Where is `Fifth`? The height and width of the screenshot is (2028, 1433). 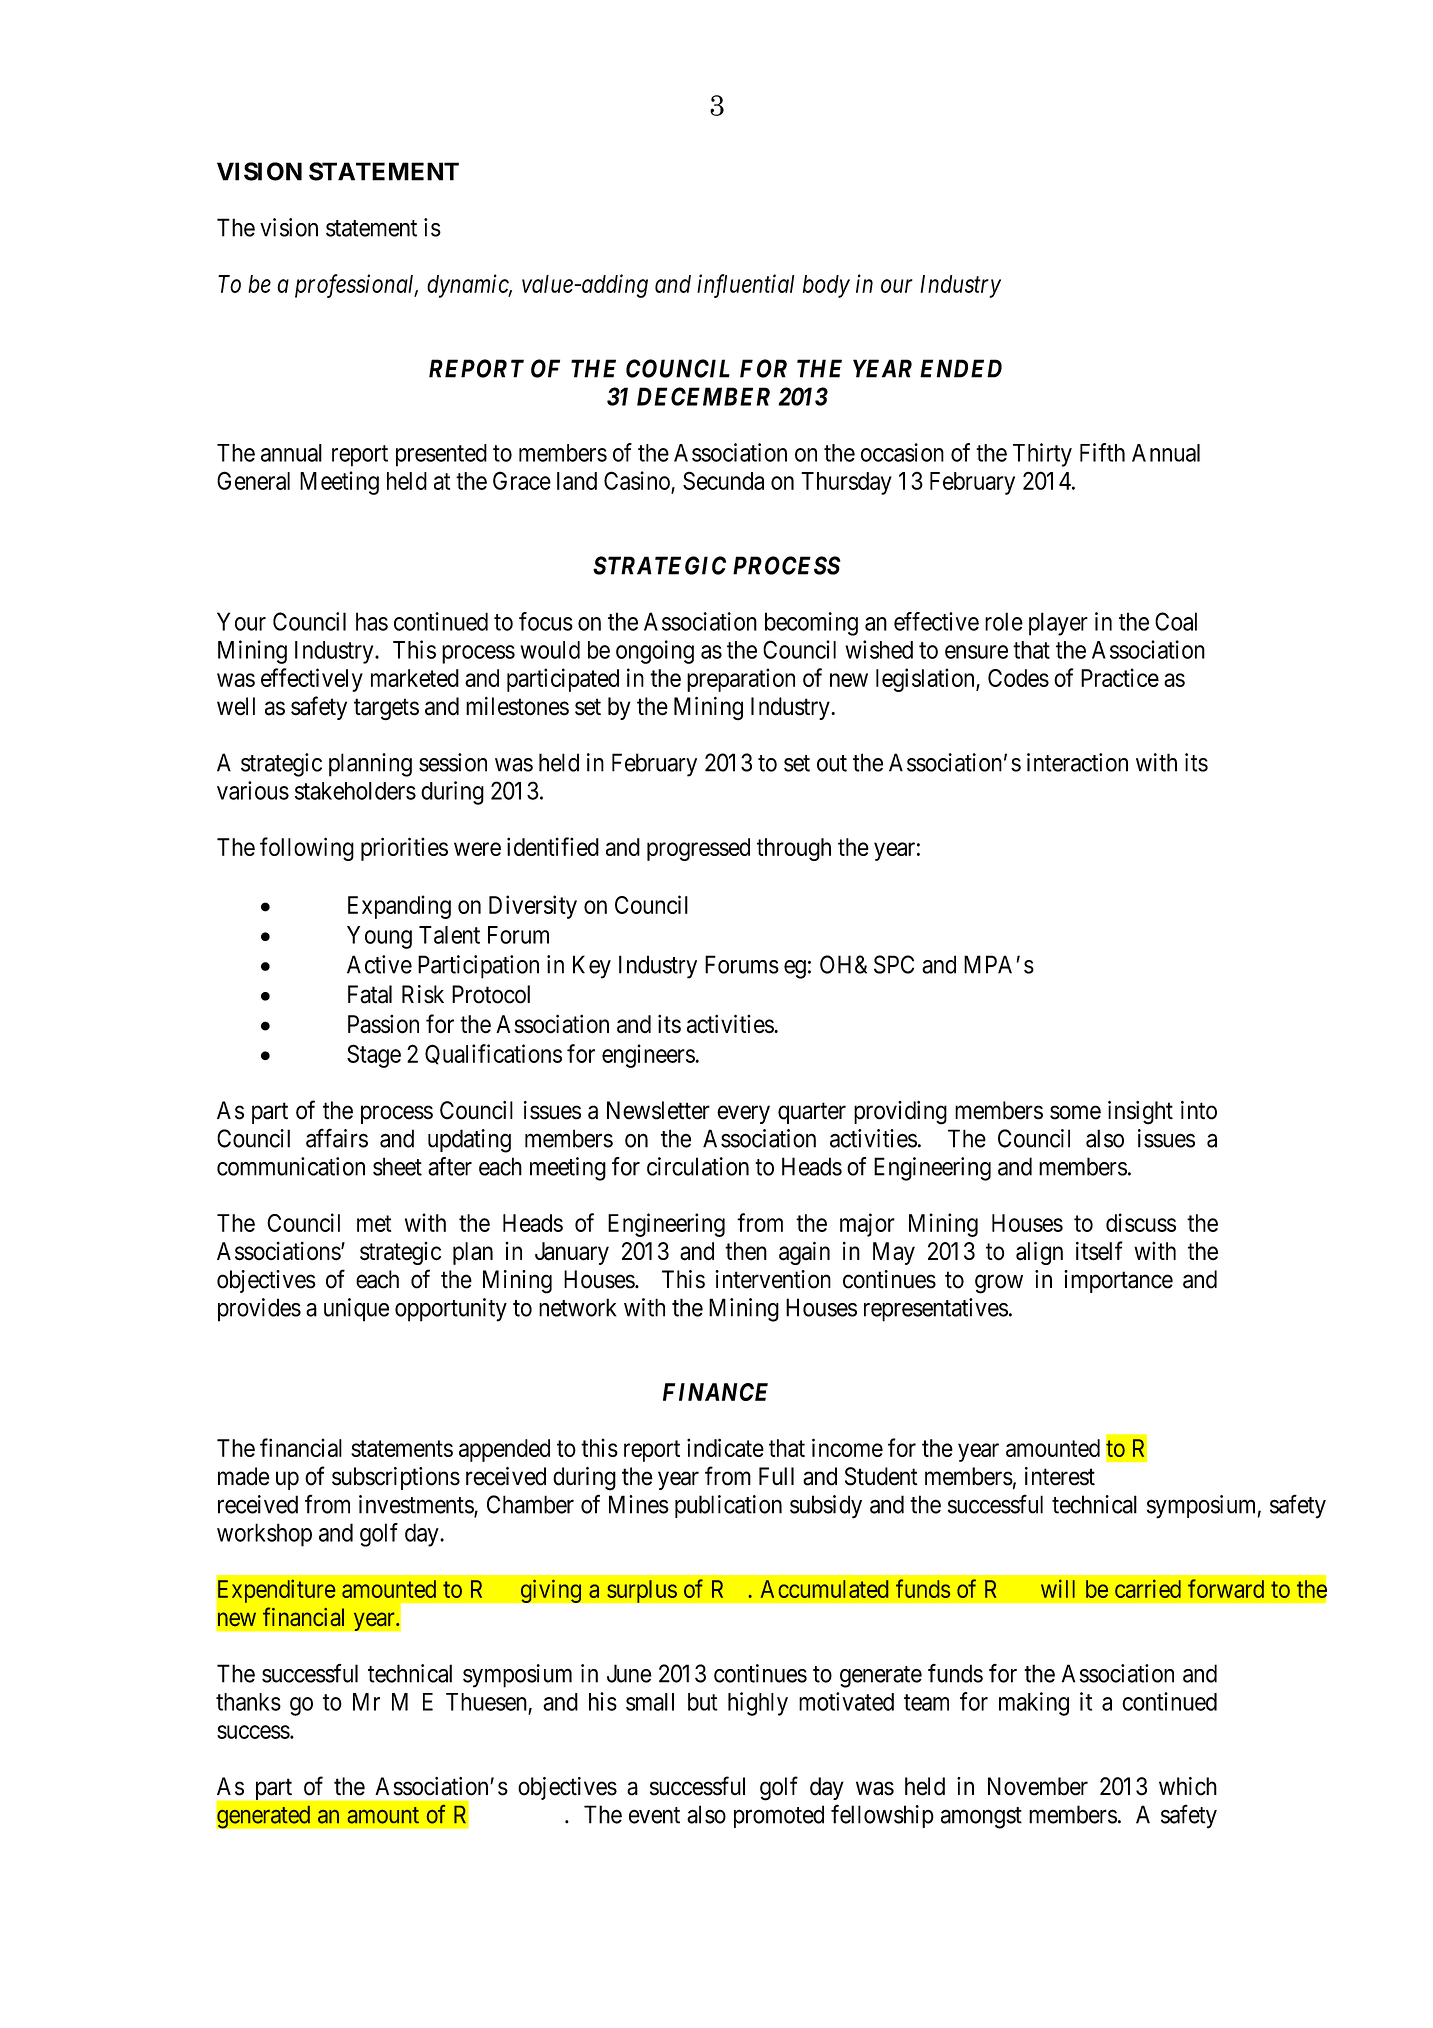 Fifth is located at coordinates (1102, 452).
